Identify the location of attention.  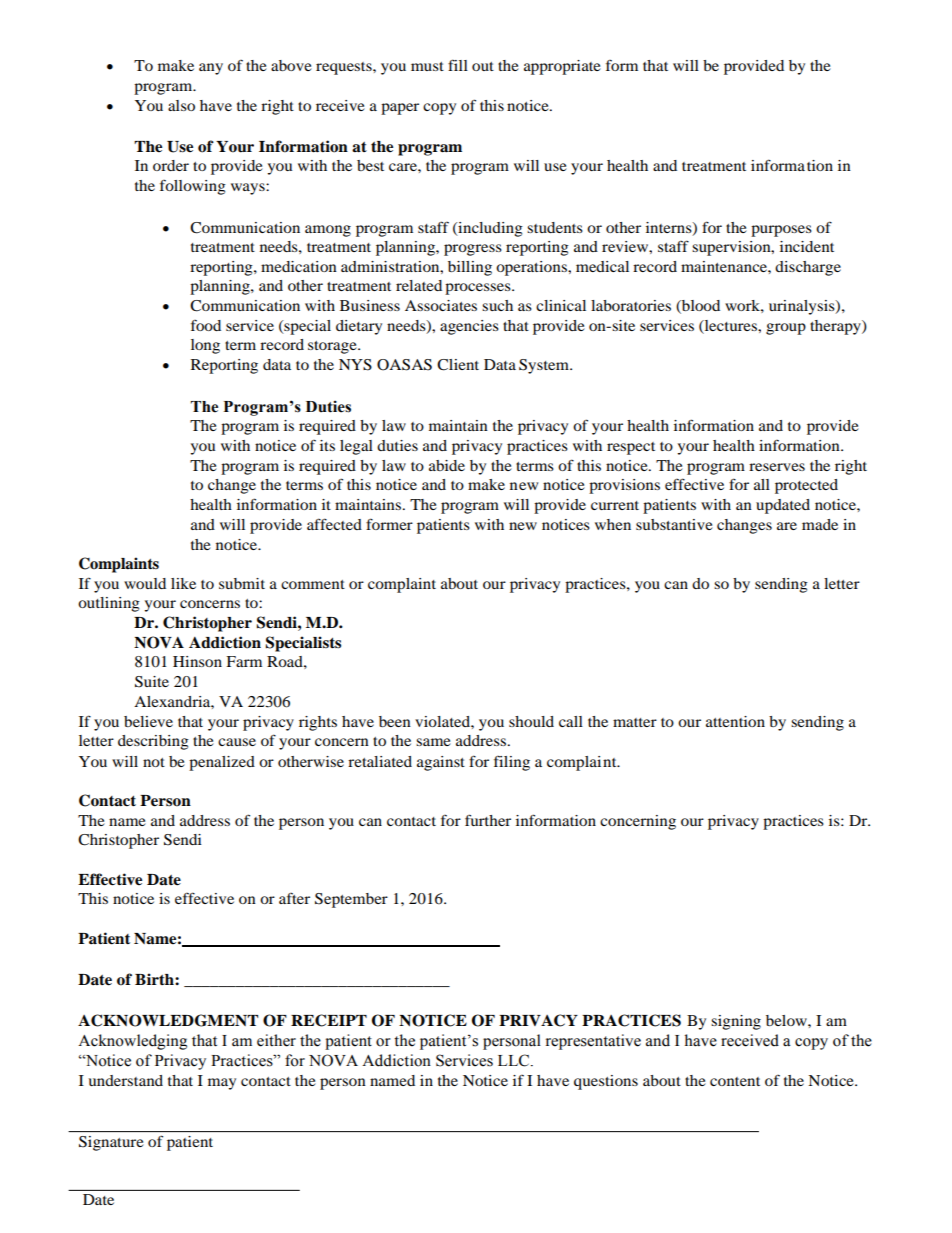
(735, 721).
